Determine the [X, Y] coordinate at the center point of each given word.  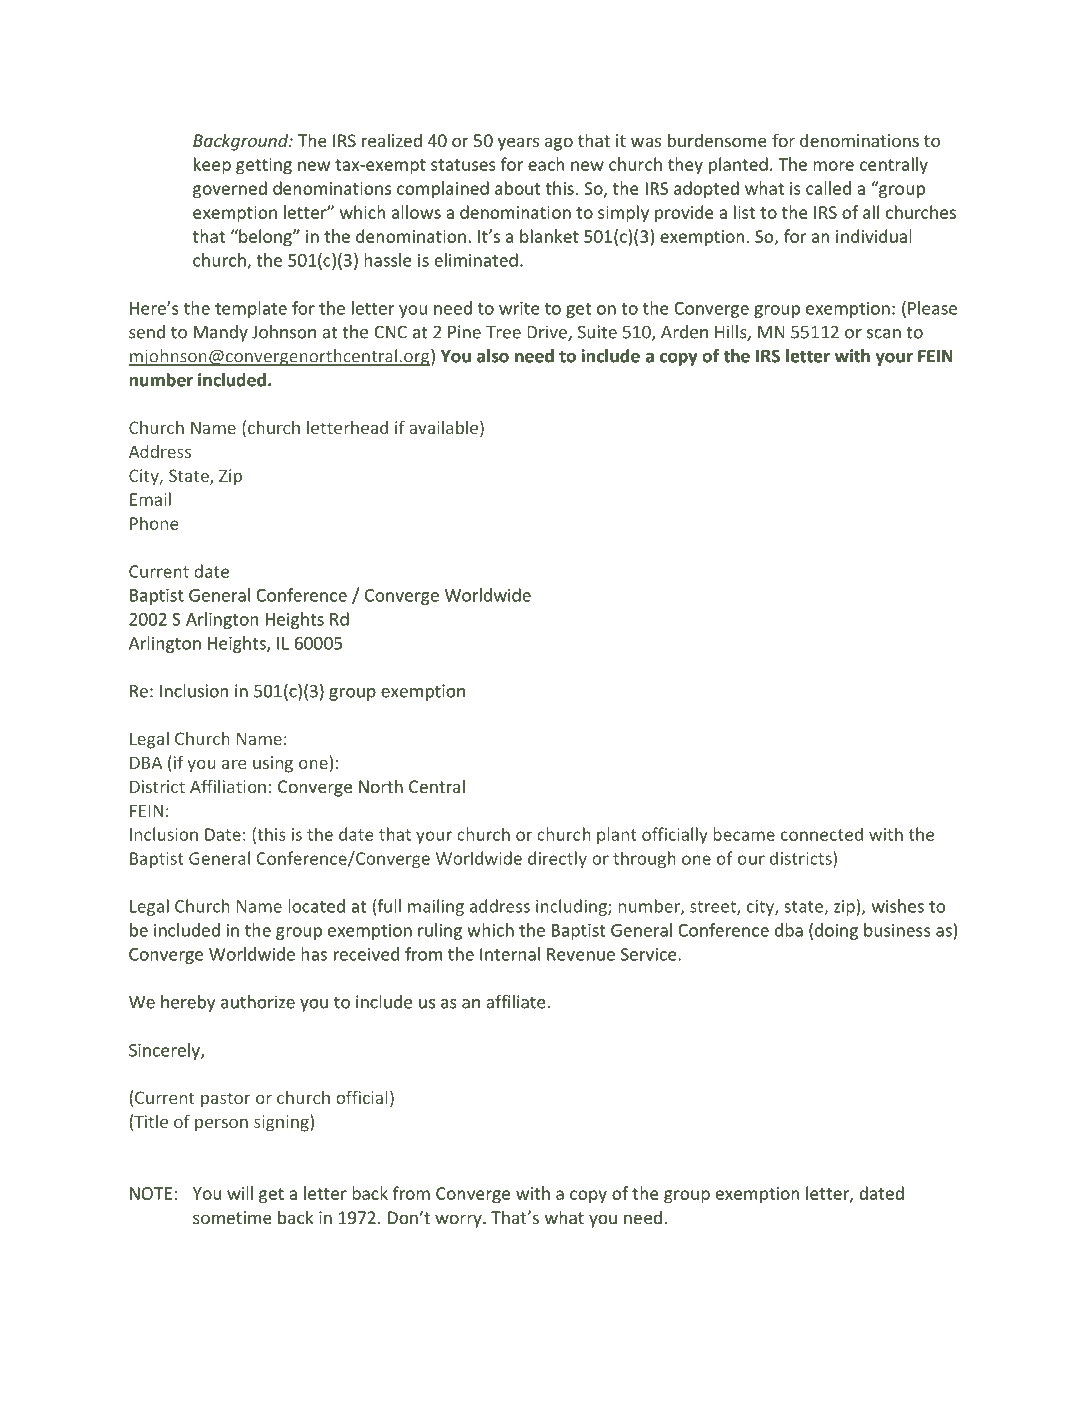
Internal [510, 954]
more [833, 166]
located [316, 906]
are [234, 764]
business [897, 930]
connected [822, 834]
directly [557, 859]
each [546, 164]
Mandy [221, 333]
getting [264, 166]
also [493, 356]
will [240, 1193]
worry [459, 1221]
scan [884, 334]
